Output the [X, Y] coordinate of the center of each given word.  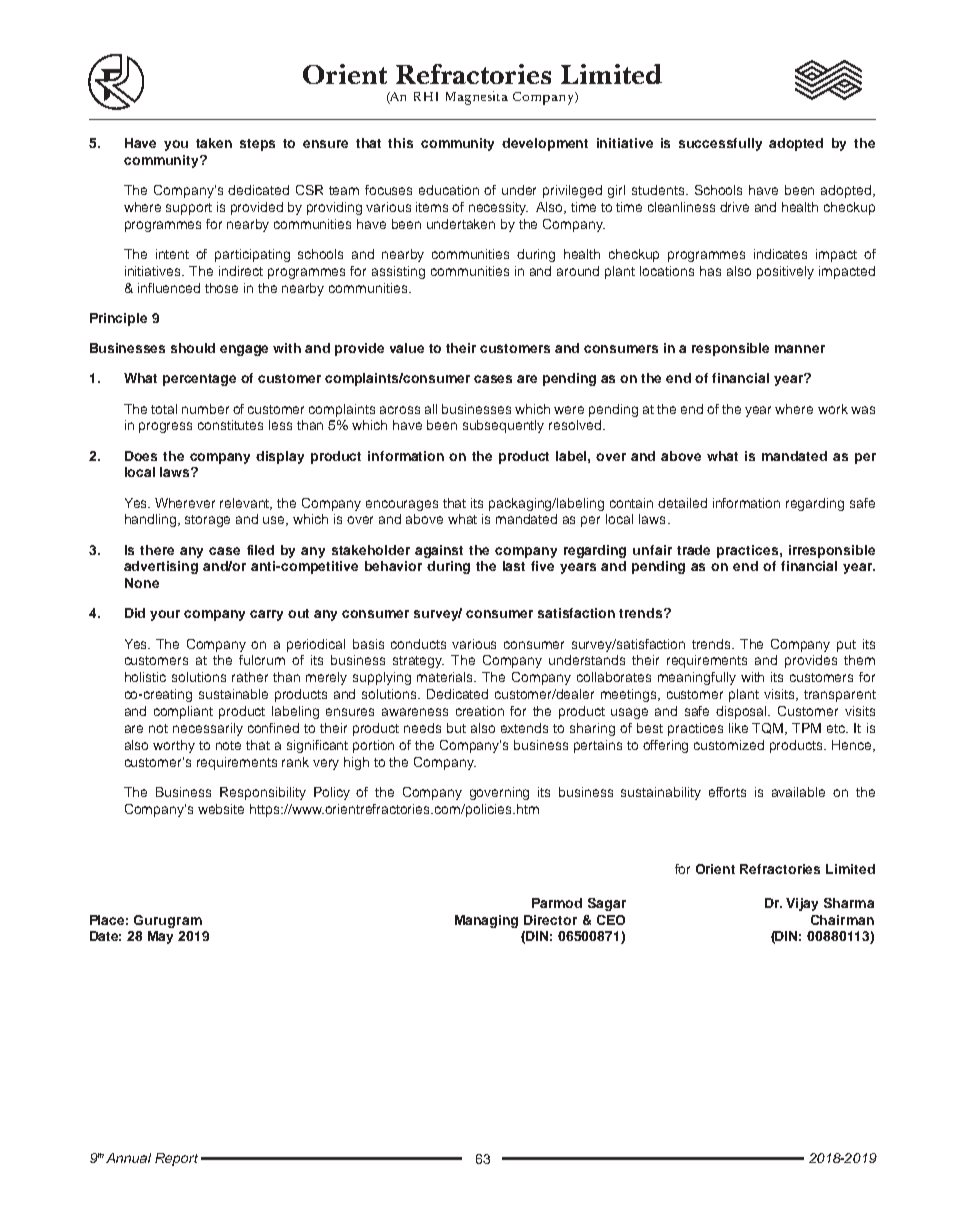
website [221, 809]
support [189, 209]
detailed [682, 503]
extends [524, 728]
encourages [402, 505]
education [449, 190]
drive [734, 207]
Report [176, 1159]
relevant [246, 504]
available [798, 792]
